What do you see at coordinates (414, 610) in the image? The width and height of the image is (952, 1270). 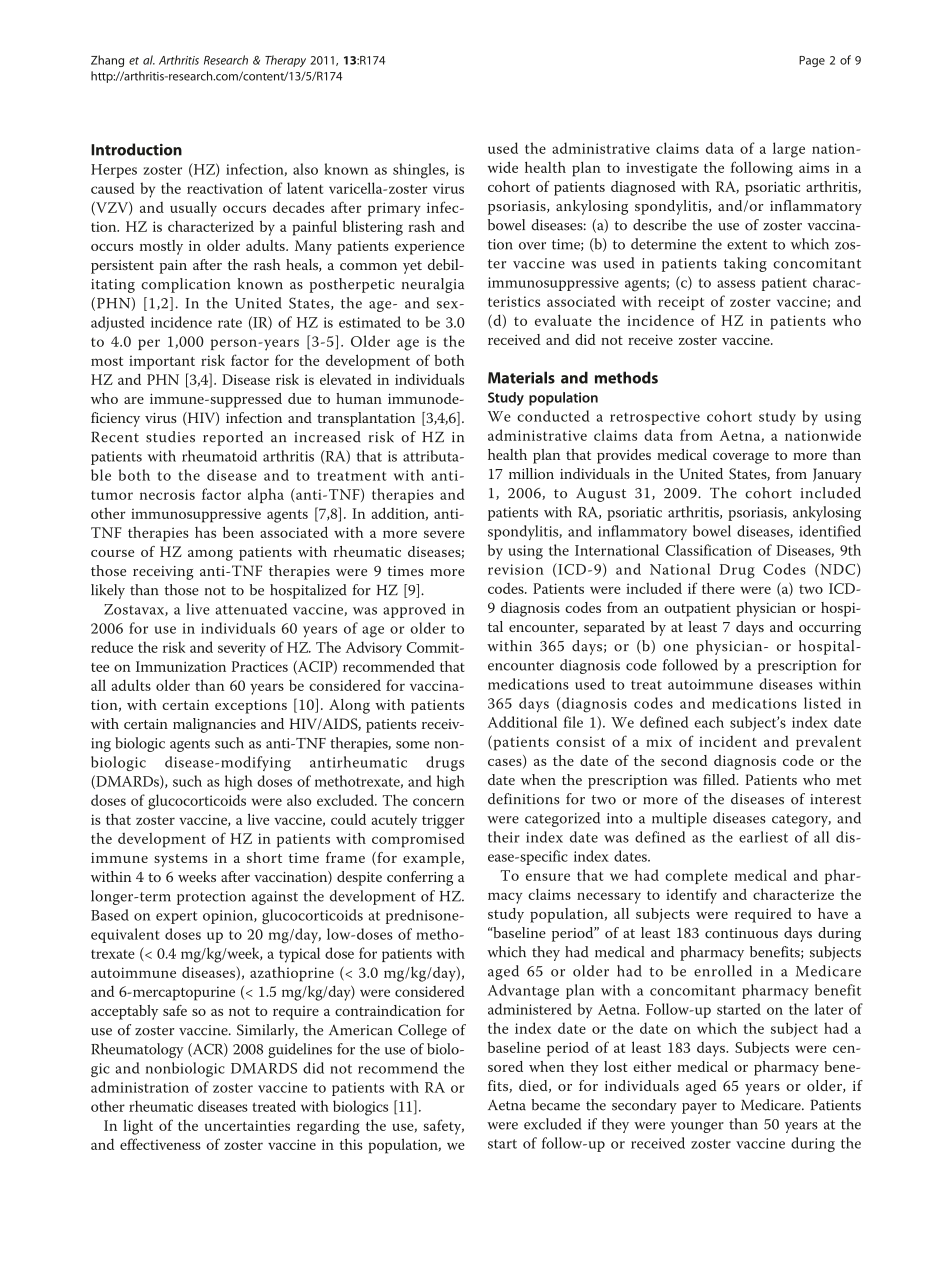 I see `approved` at bounding box center [414, 610].
